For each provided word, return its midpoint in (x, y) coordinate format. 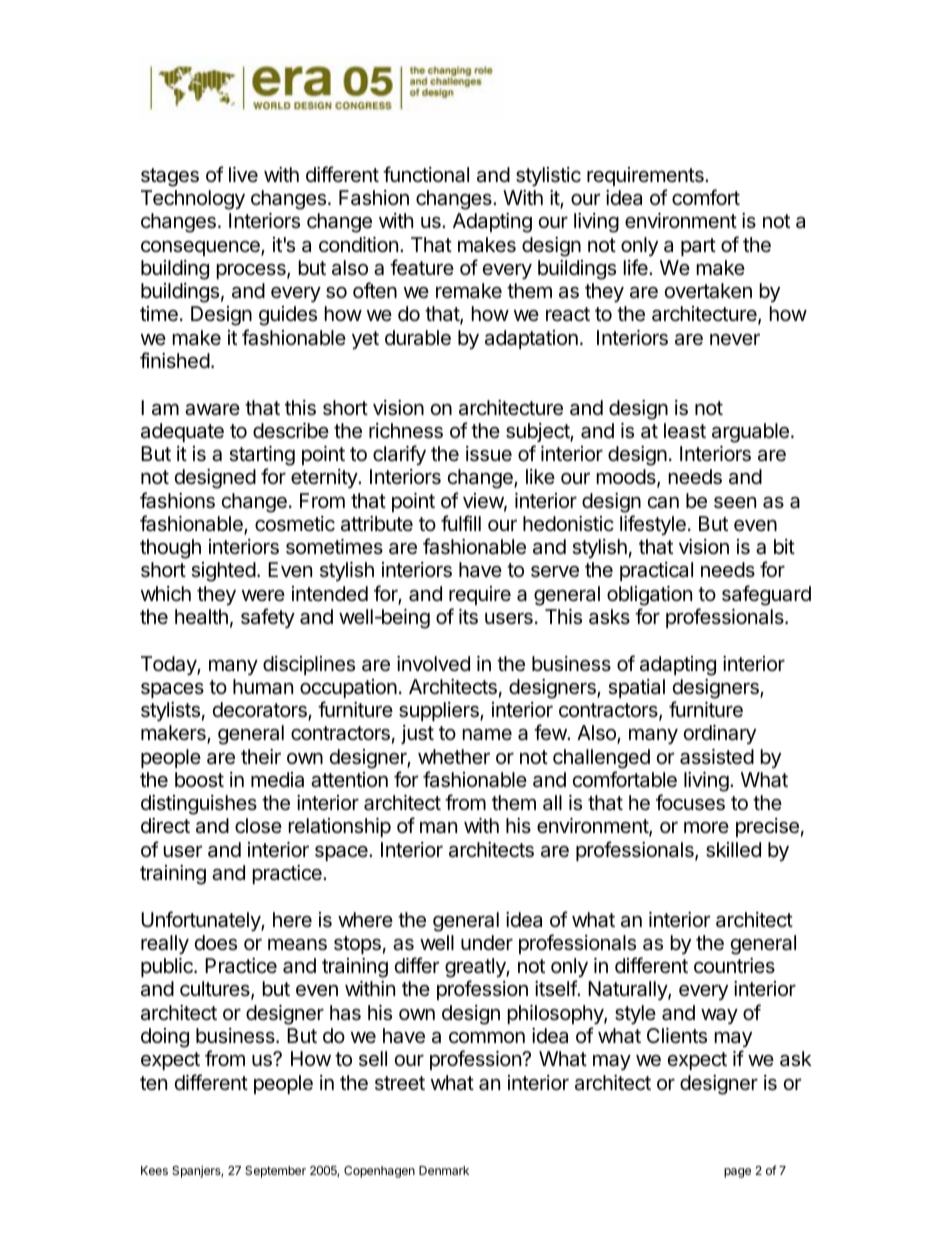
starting (262, 457)
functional (426, 174)
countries (734, 965)
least (685, 431)
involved (433, 664)
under (487, 943)
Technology (193, 200)
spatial (636, 688)
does (216, 943)
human (263, 687)
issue (489, 454)
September (275, 1172)
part (698, 247)
